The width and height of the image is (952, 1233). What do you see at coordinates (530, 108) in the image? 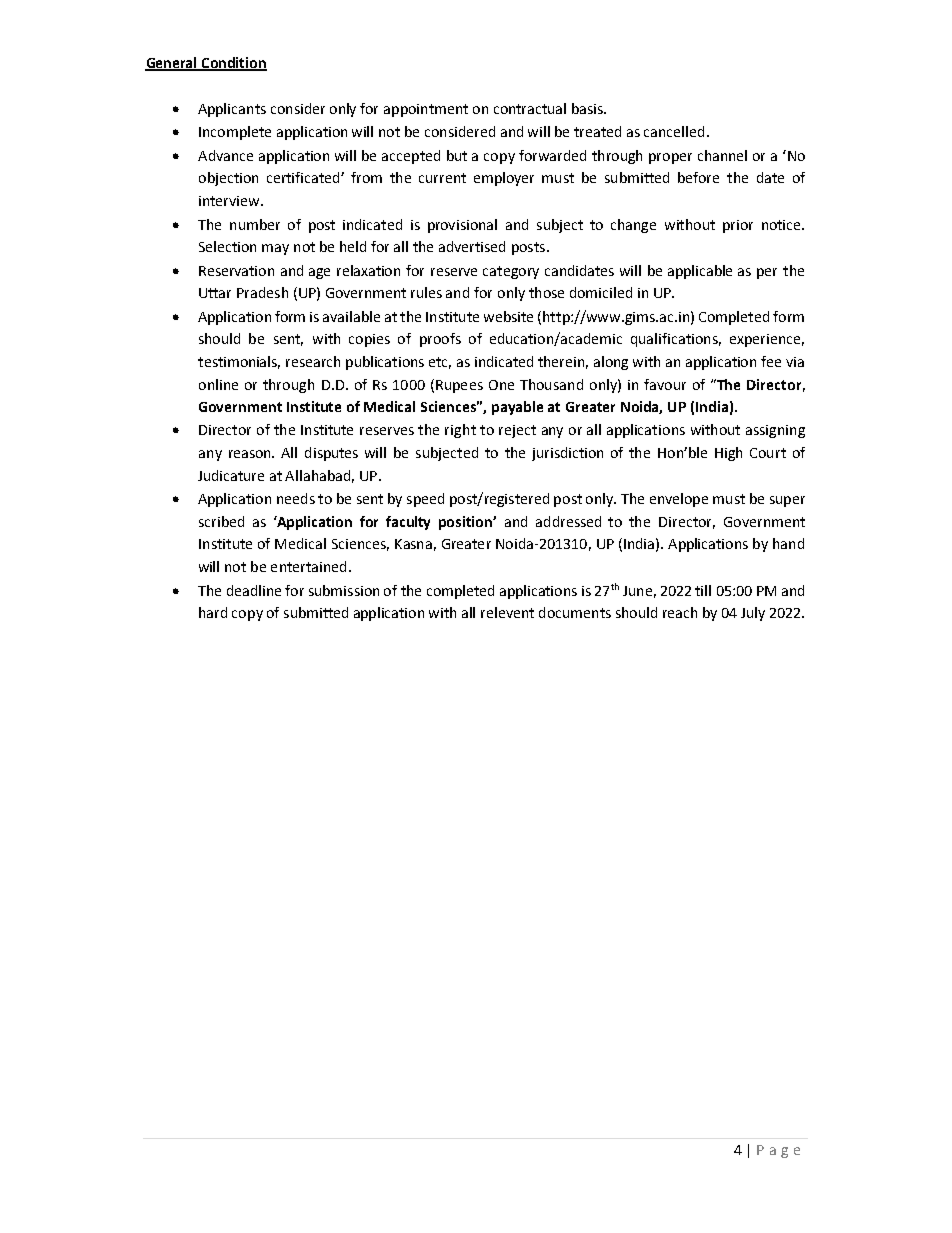
I see `contractual` at bounding box center [530, 108].
